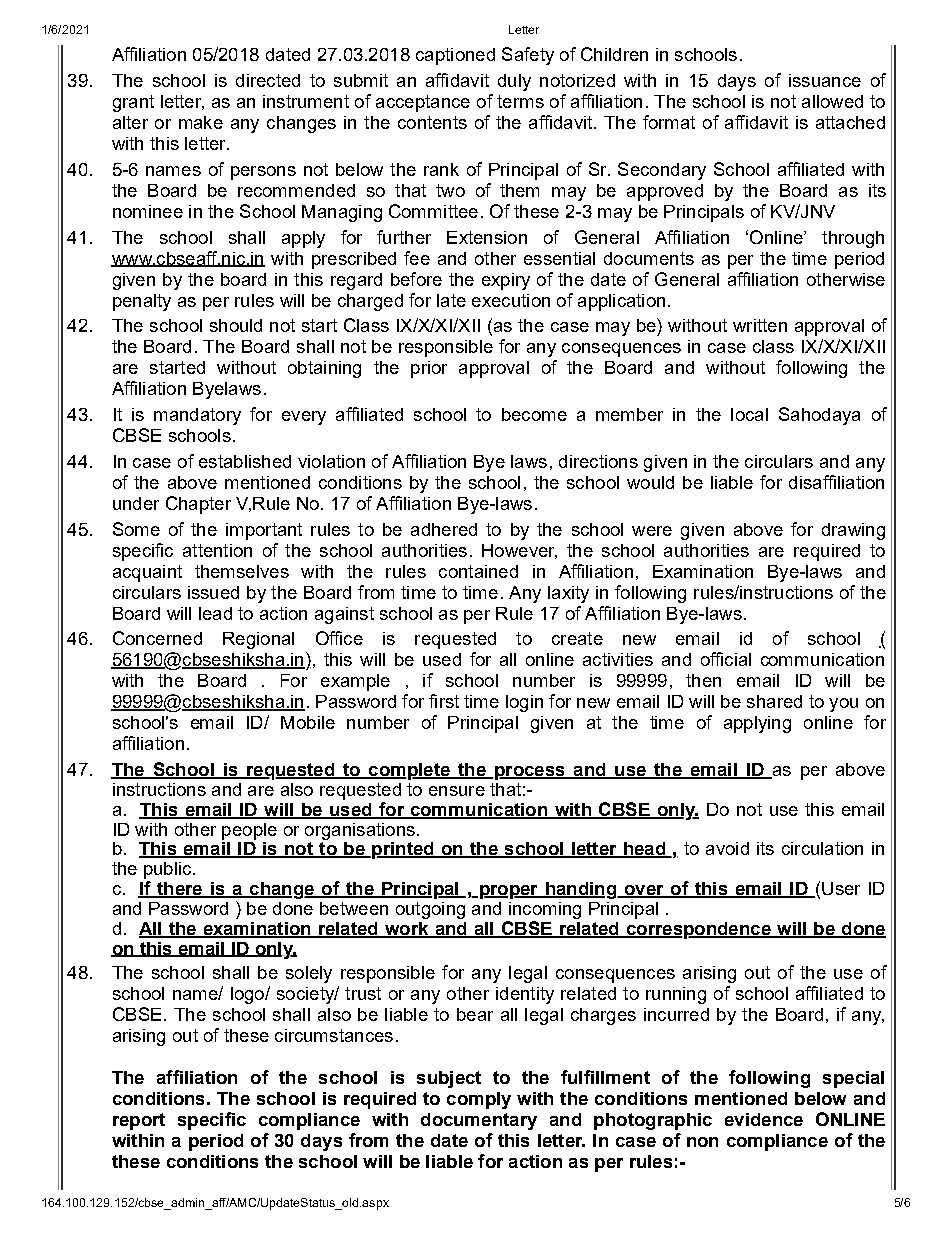 The width and height of the page is (952, 1233). Describe the element at coordinates (201, 122) in the page. I see `make` at that location.
